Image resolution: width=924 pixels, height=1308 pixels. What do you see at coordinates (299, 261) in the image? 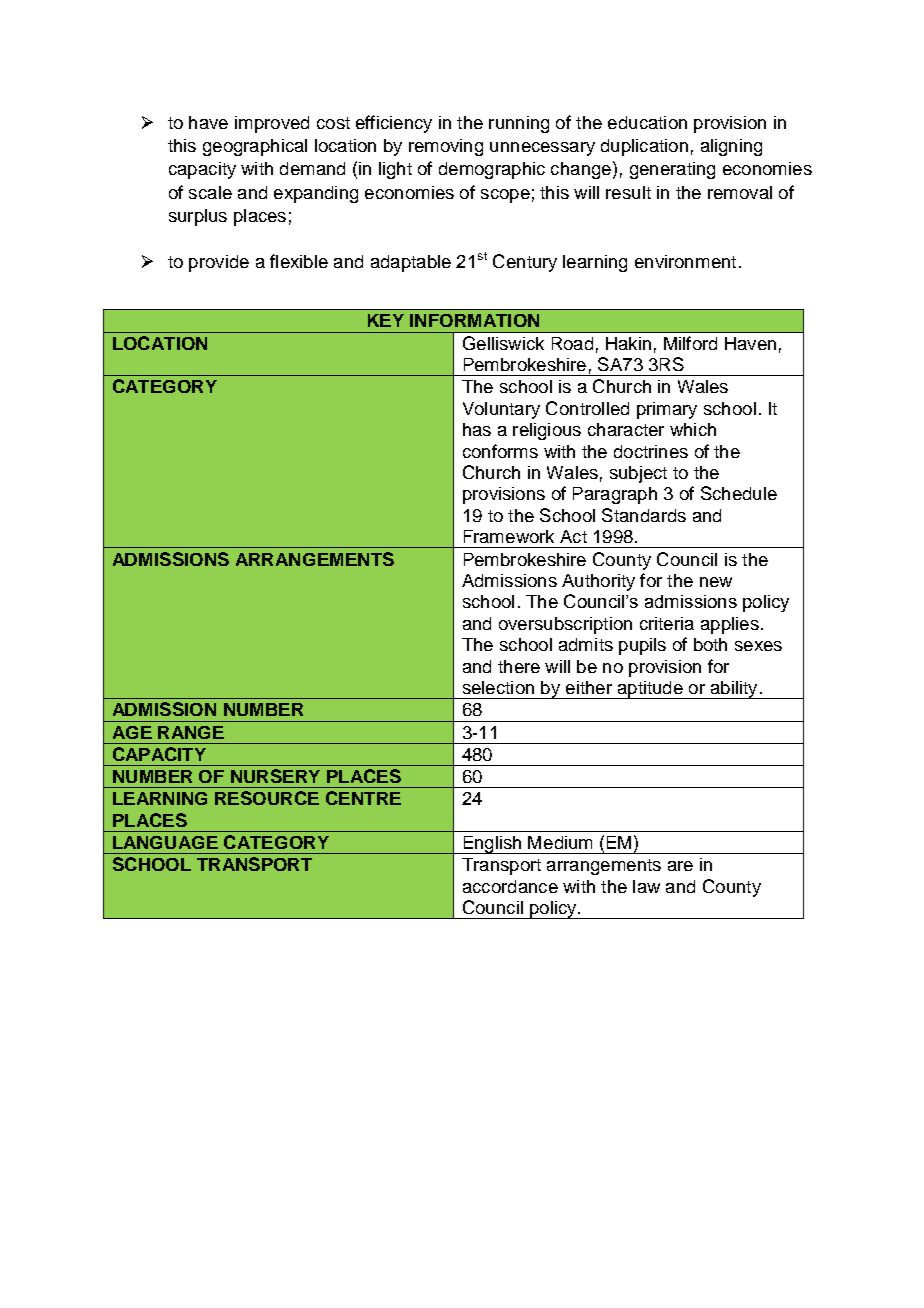
I see `flexible` at bounding box center [299, 261].
